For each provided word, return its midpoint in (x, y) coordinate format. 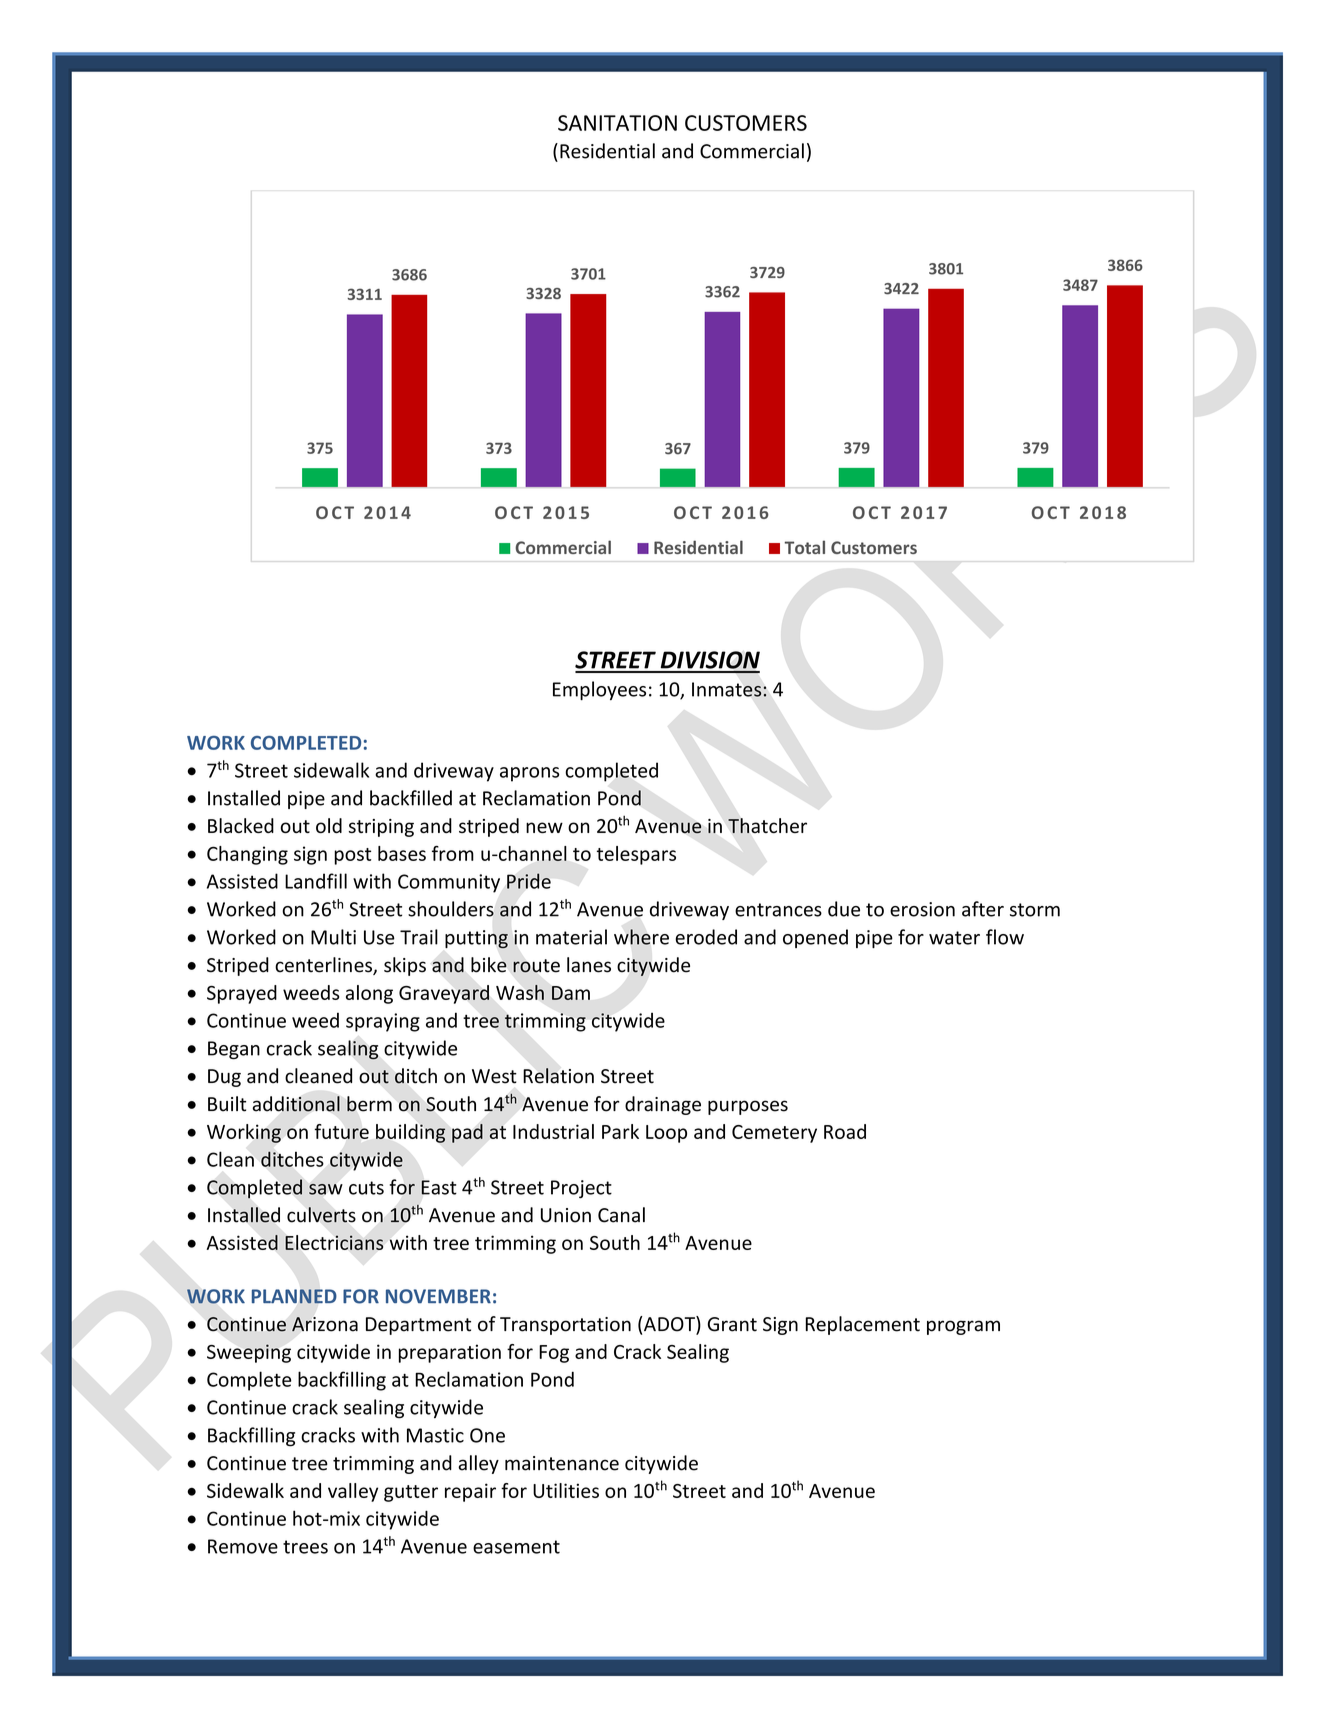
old (329, 825)
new (544, 827)
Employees (599, 690)
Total (805, 547)
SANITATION (617, 123)
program (963, 1327)
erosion (922, 909)
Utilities (566, 1490)
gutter (411, 1493)
